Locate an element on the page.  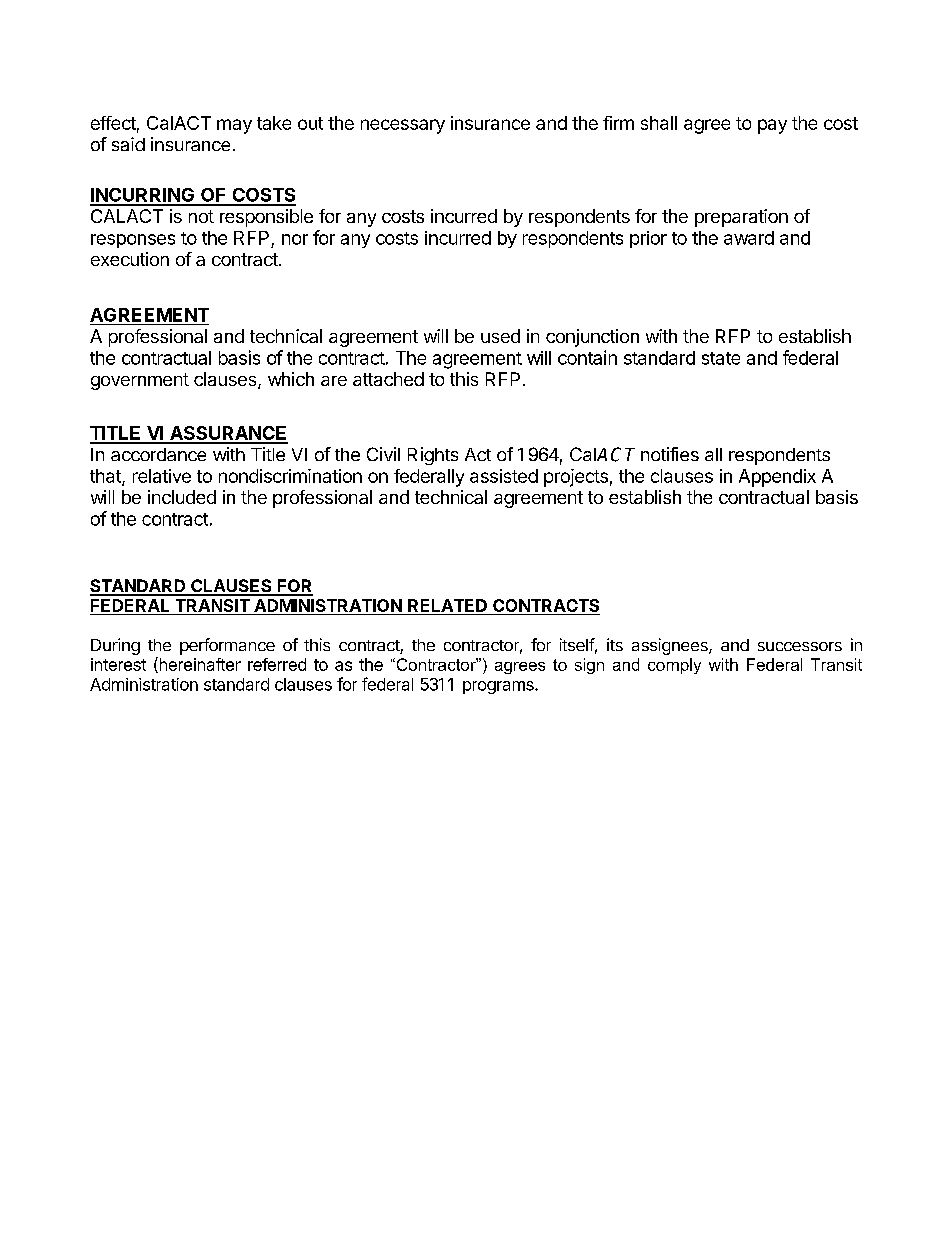
pay is located at coordinates (772, 126).
